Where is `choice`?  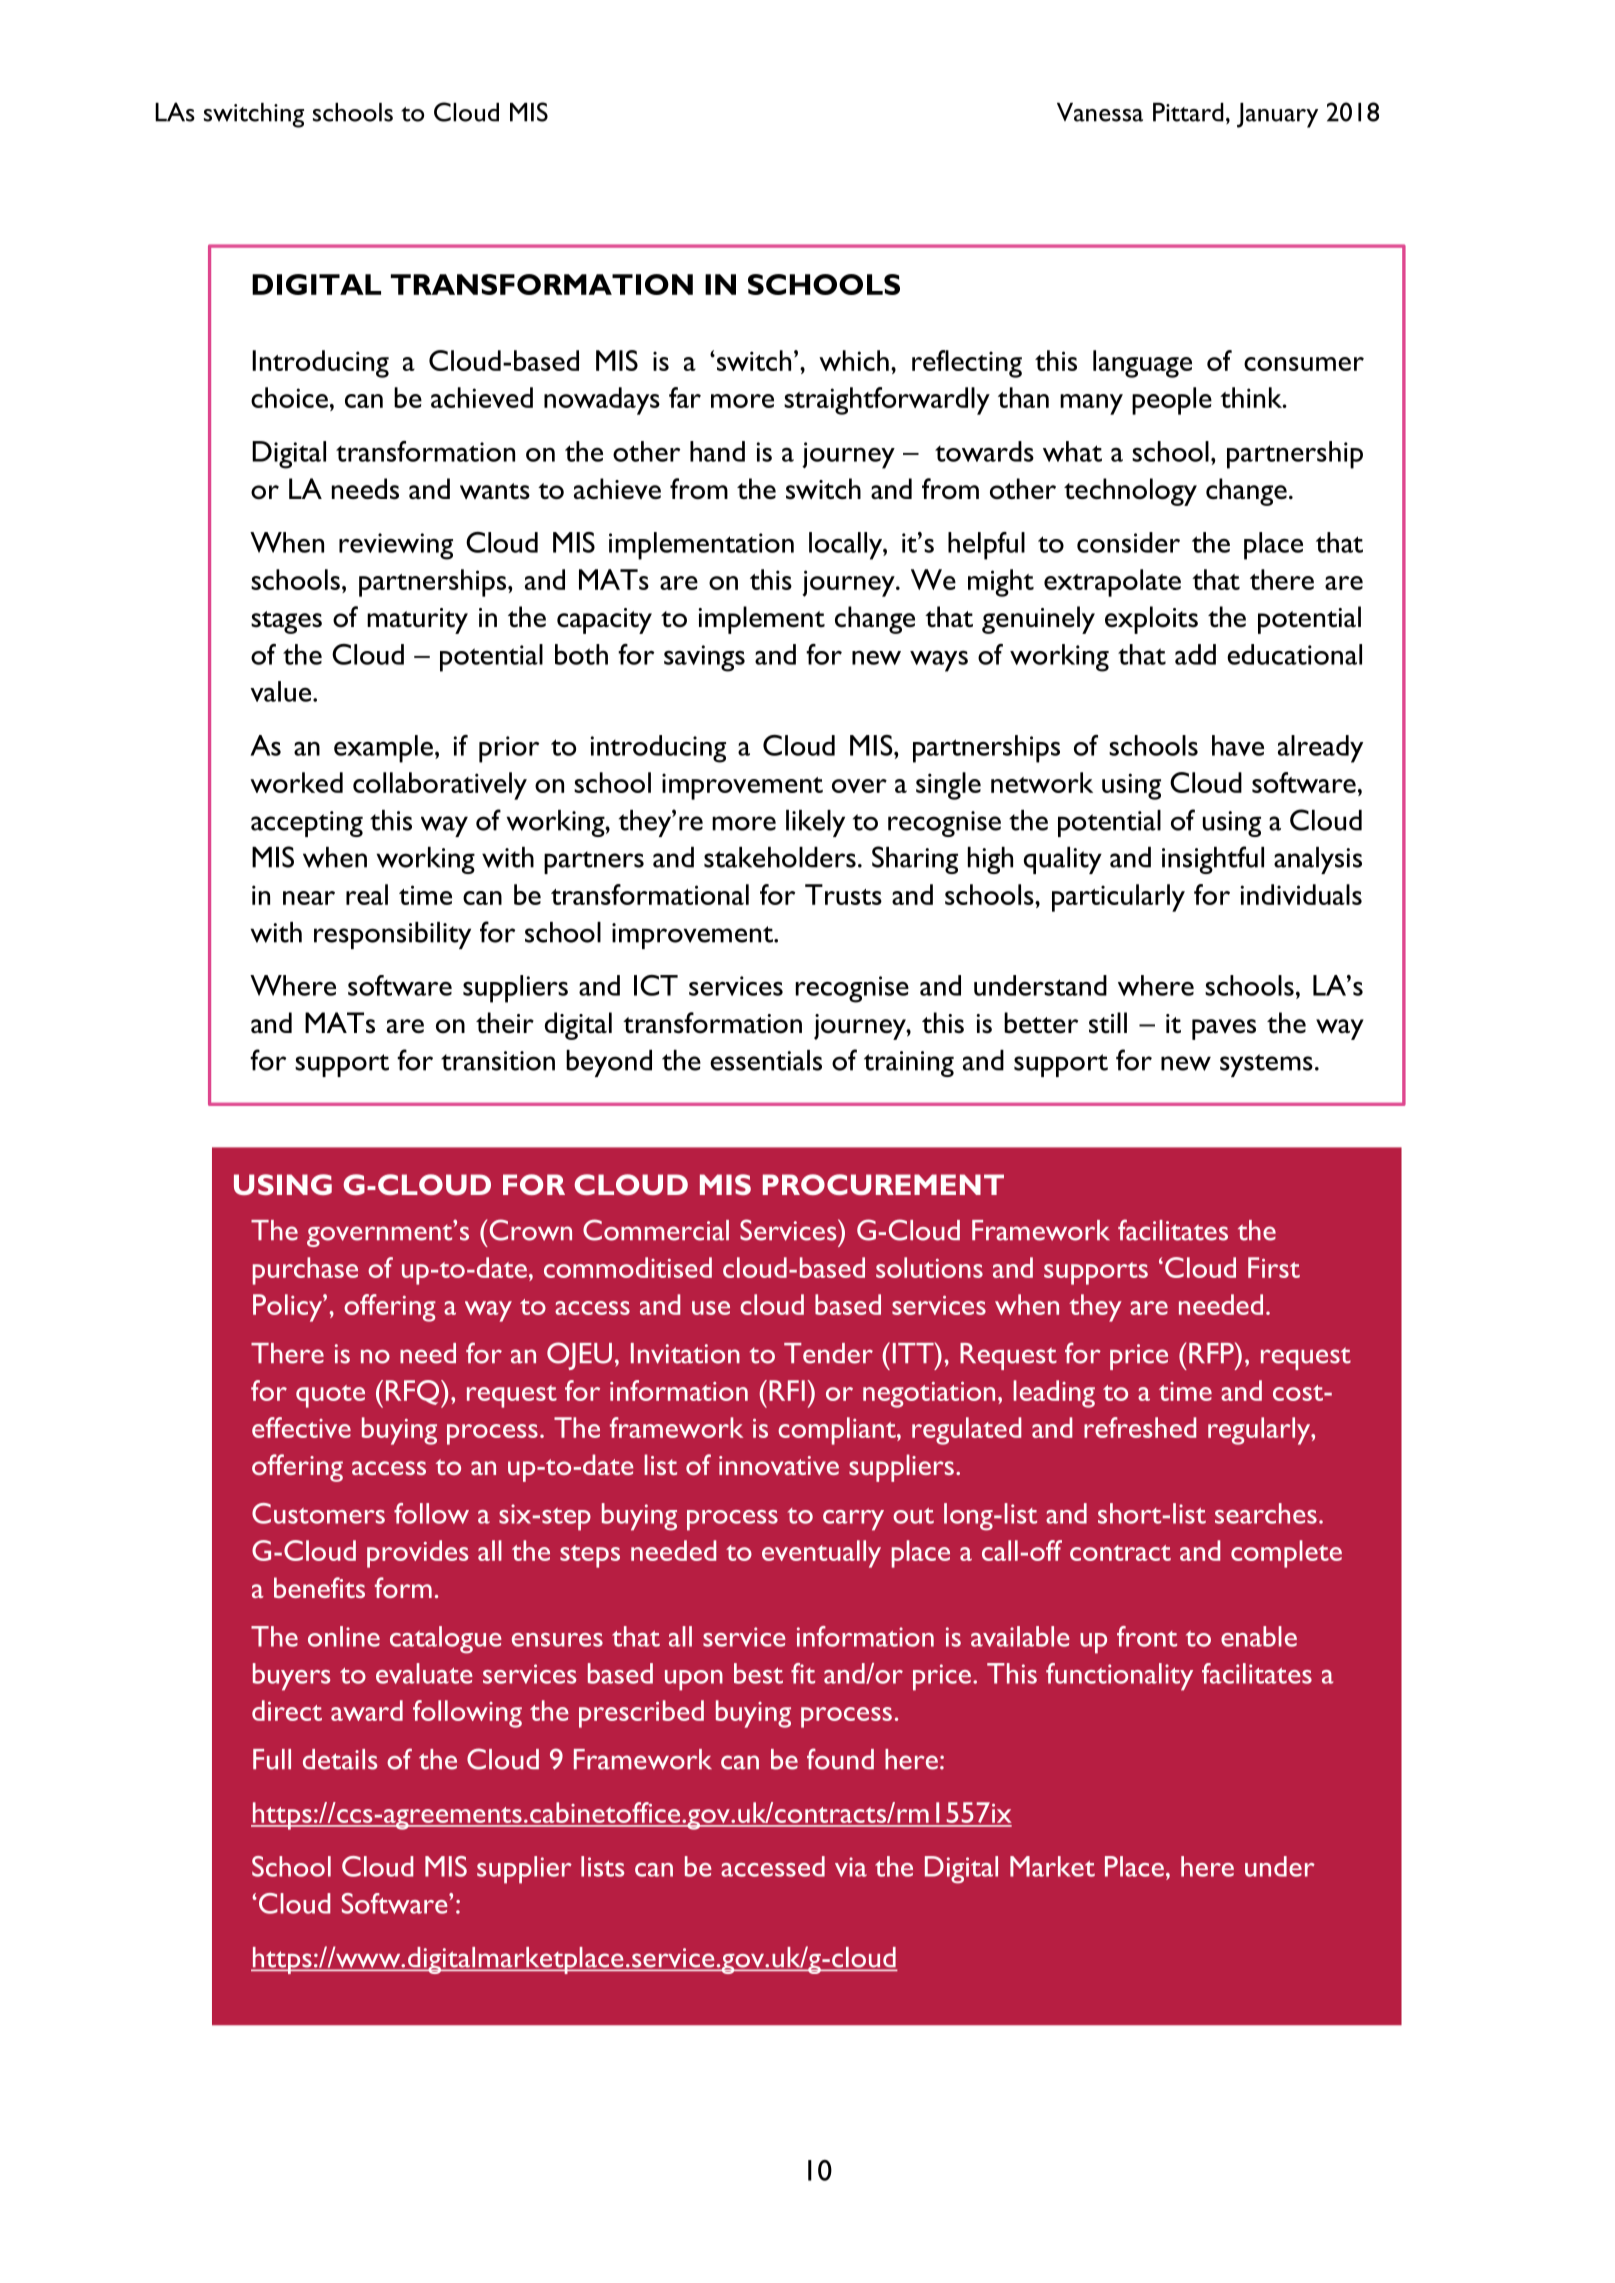 choice is located at coordinates (289, 397).
